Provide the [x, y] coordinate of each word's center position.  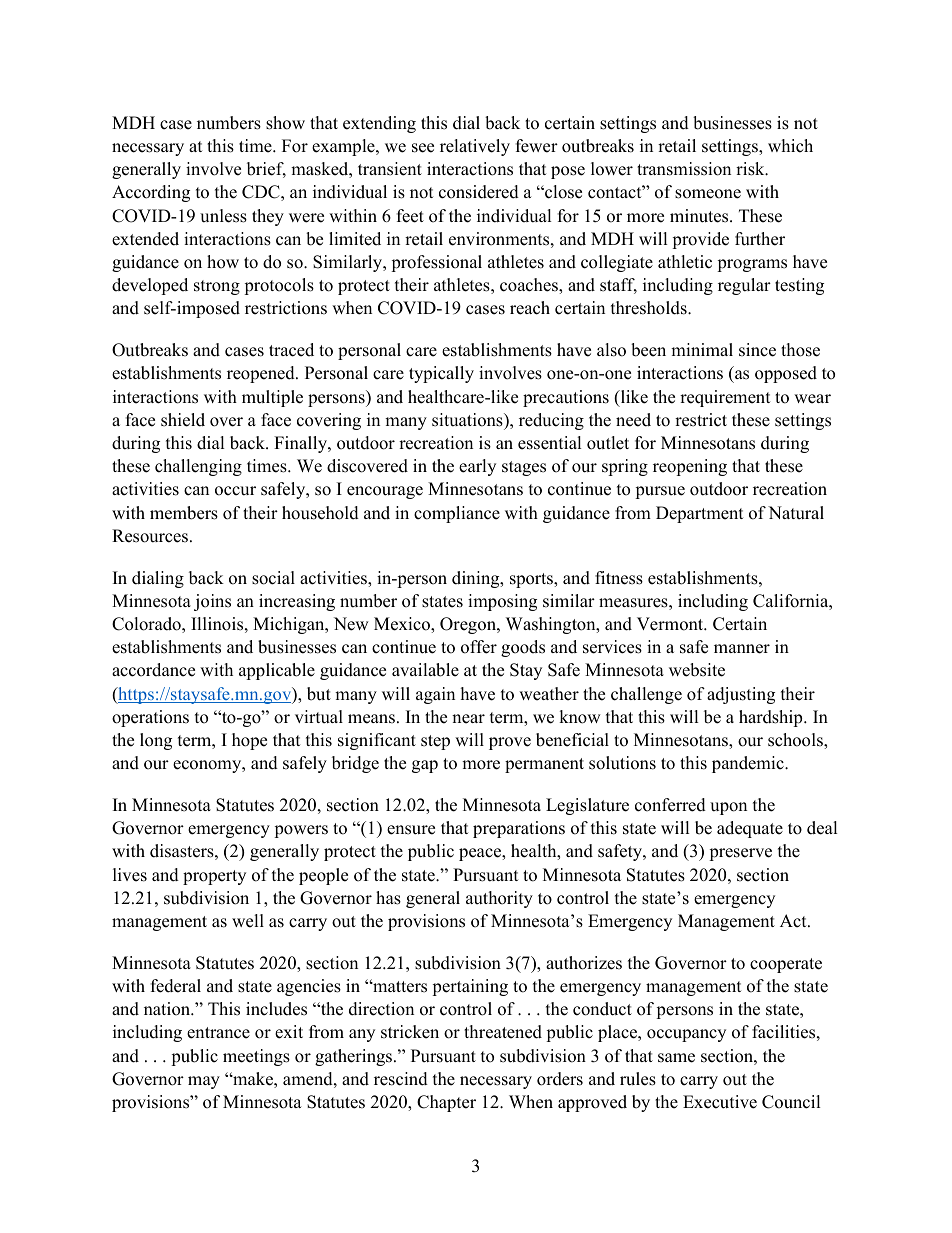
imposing [502, 602]
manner [742, 649]
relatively [475, 147]
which [790, 146]
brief [266, 170]
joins [212, 602]
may [204, 1082]
